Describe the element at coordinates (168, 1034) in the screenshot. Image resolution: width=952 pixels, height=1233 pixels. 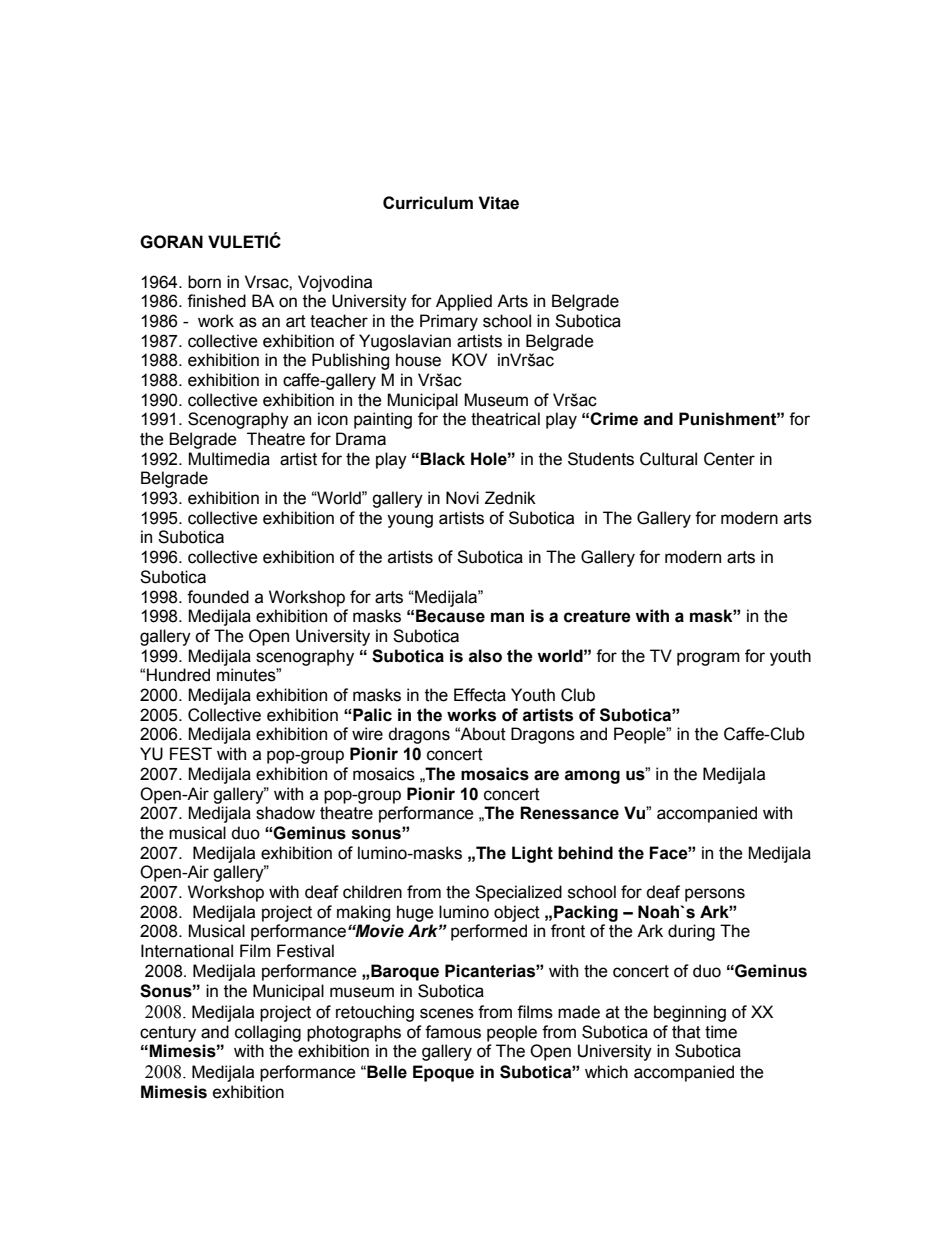
I see `century` at that location.
